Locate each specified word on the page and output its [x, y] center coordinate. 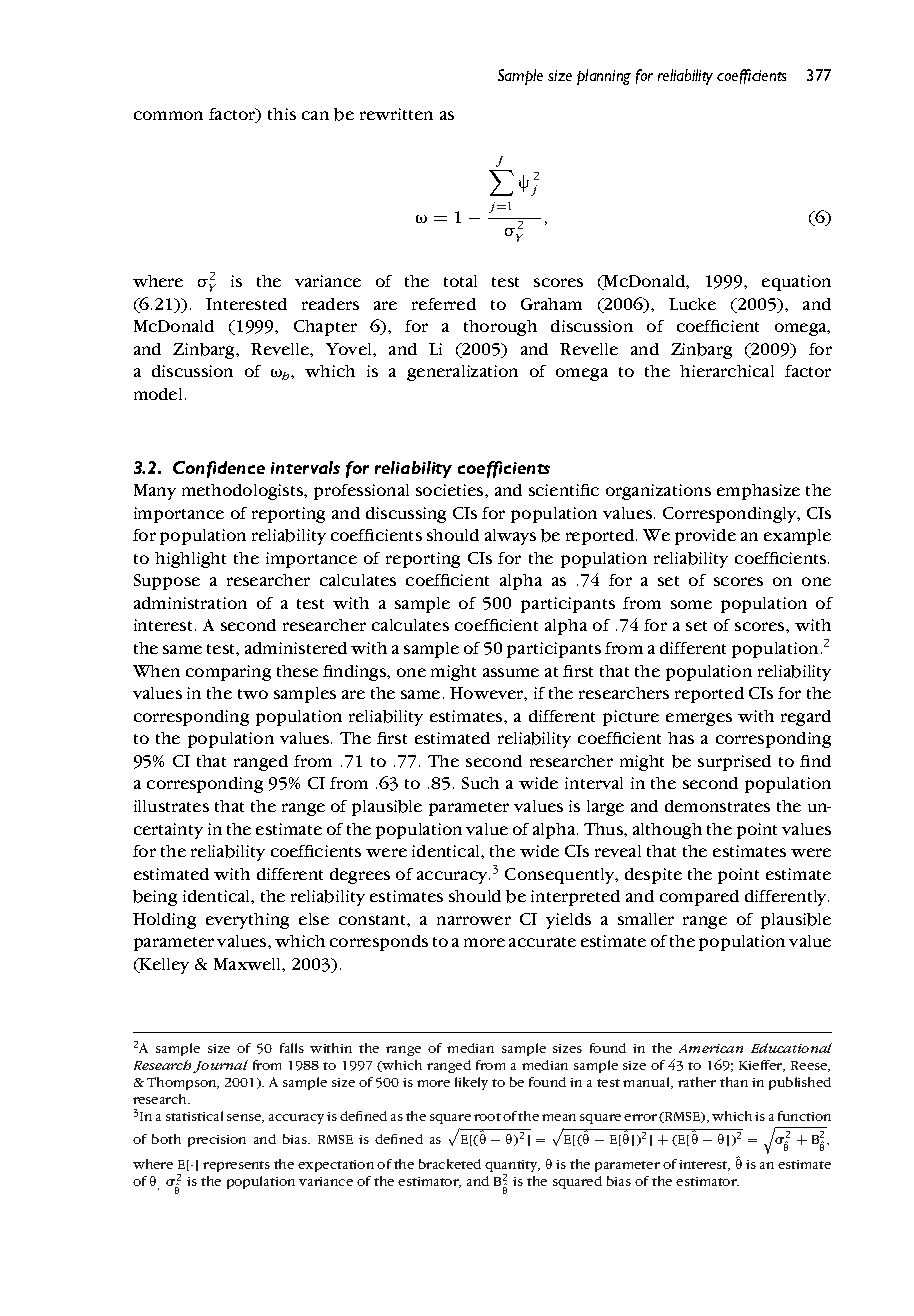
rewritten [396, 114]
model [158, 394]
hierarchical [727, 371]
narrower [474, 920]
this [282, 114]
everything [247, 921]
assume [511, 672]
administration [190, 603]
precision [217, 1141]
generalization [462, 373]
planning [604, 77]
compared [699, 898]
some [691, 604]
